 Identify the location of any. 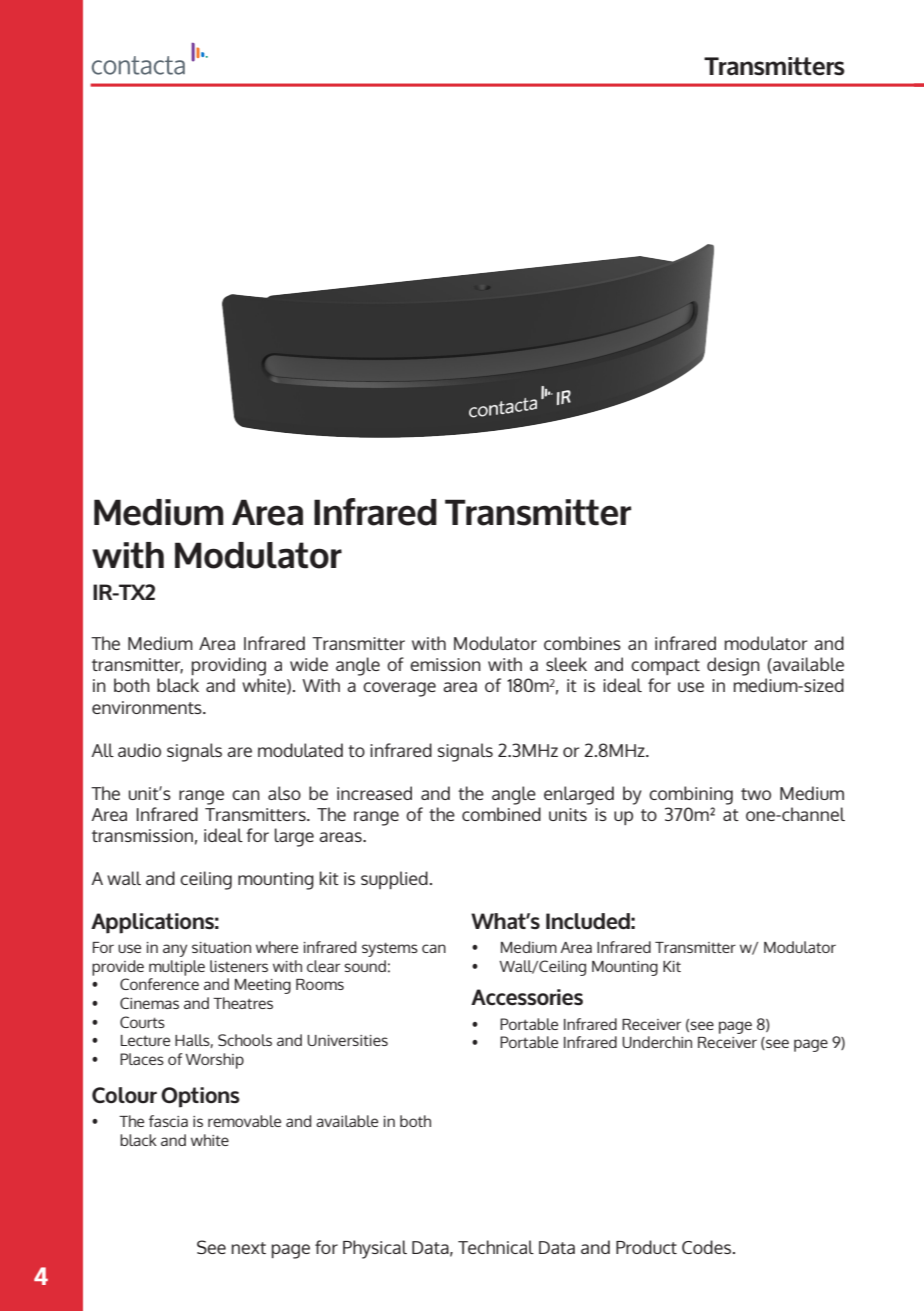
(175, 950).
